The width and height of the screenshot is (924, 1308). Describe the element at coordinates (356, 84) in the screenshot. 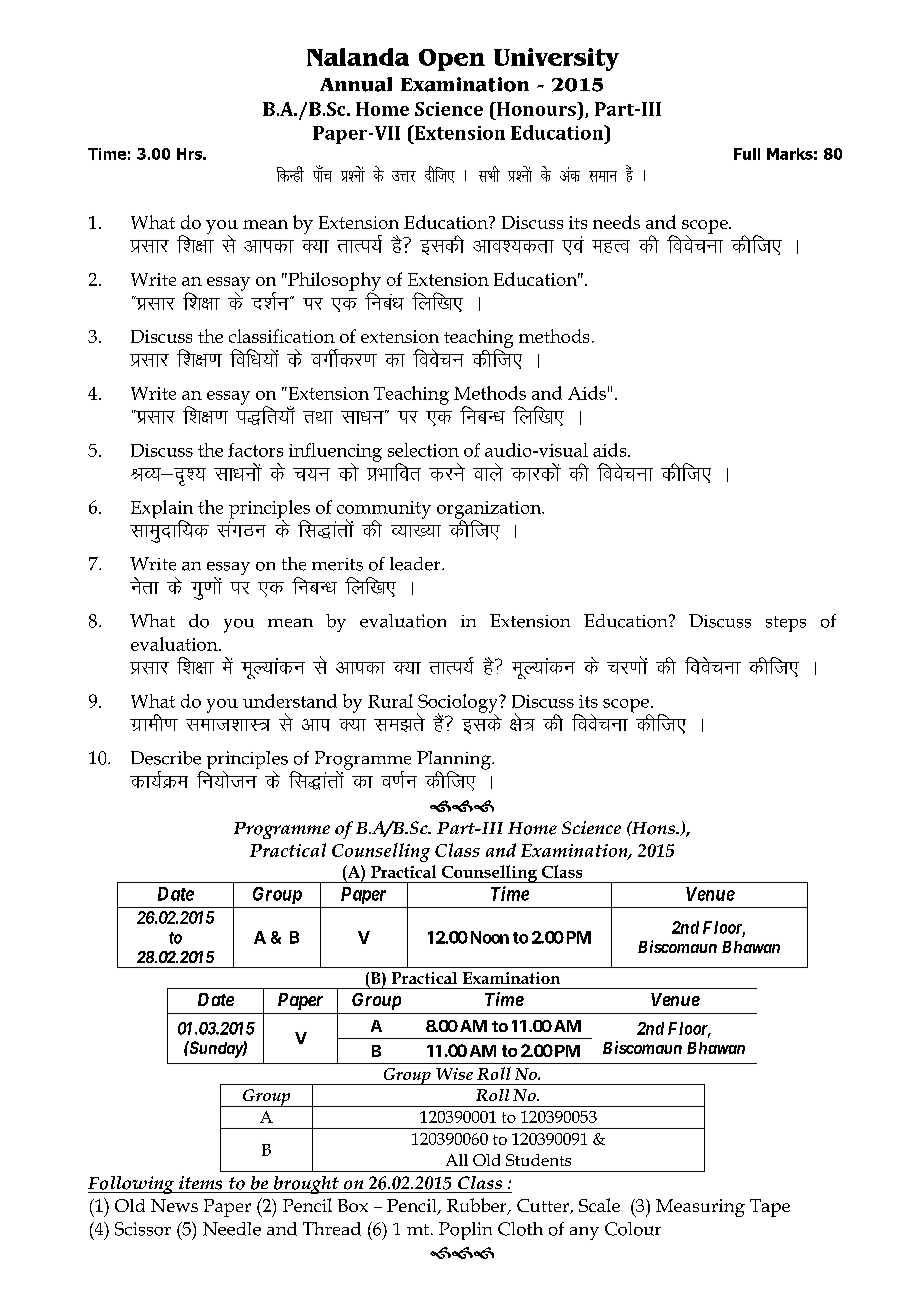

I see `Annual` at that location.
